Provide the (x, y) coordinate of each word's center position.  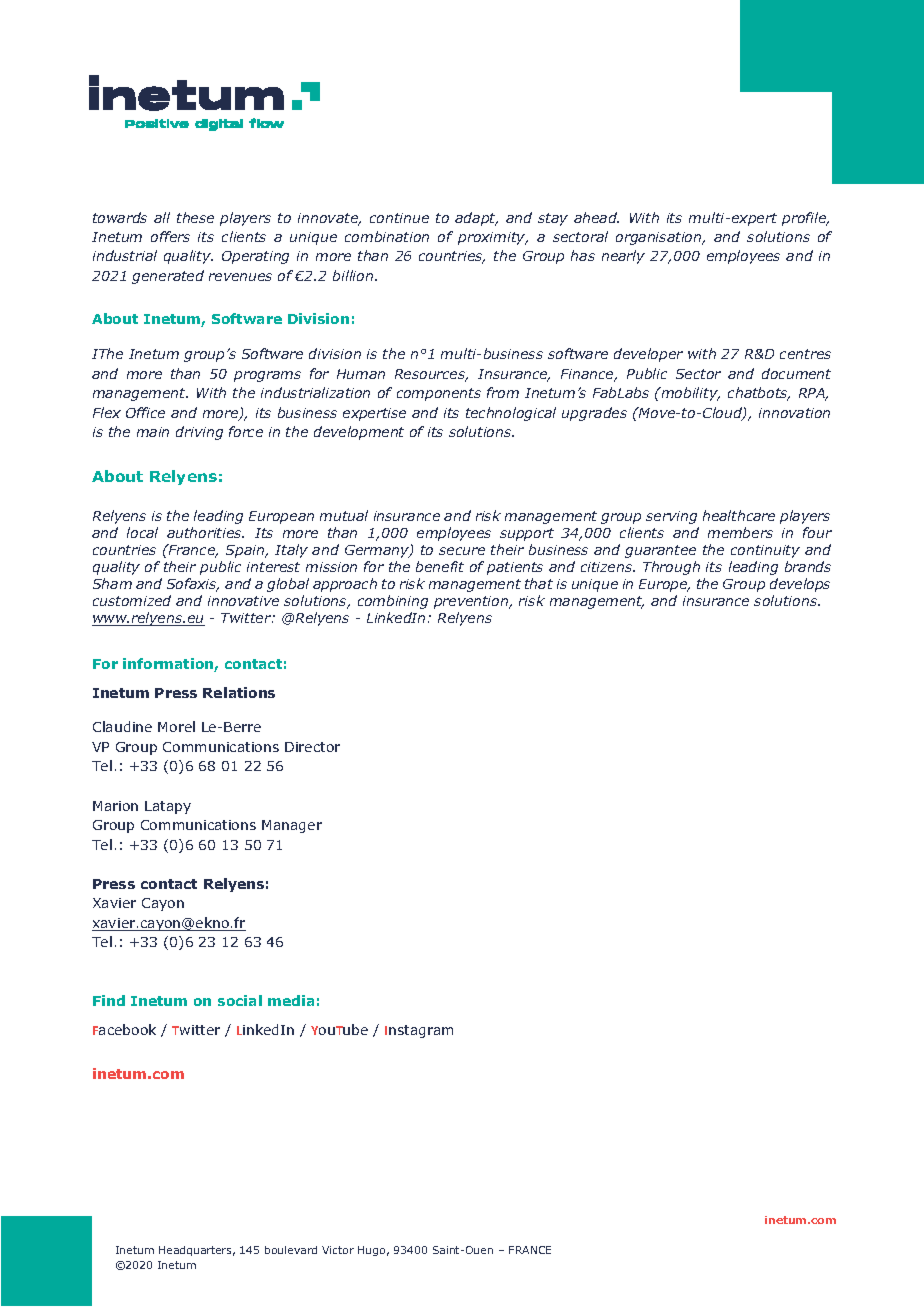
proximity (493, 238)
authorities (205, 532)
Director (312, 747)
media (291, 1000)
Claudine (122, 726)
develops (800, 585)
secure (462, 551)
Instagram (419, 1031)
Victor (338, 1250)
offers (170, 236)
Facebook (124, 1029)
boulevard (291, 1250)
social (240, 1000)
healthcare (739, 515)
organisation (660, 238)
